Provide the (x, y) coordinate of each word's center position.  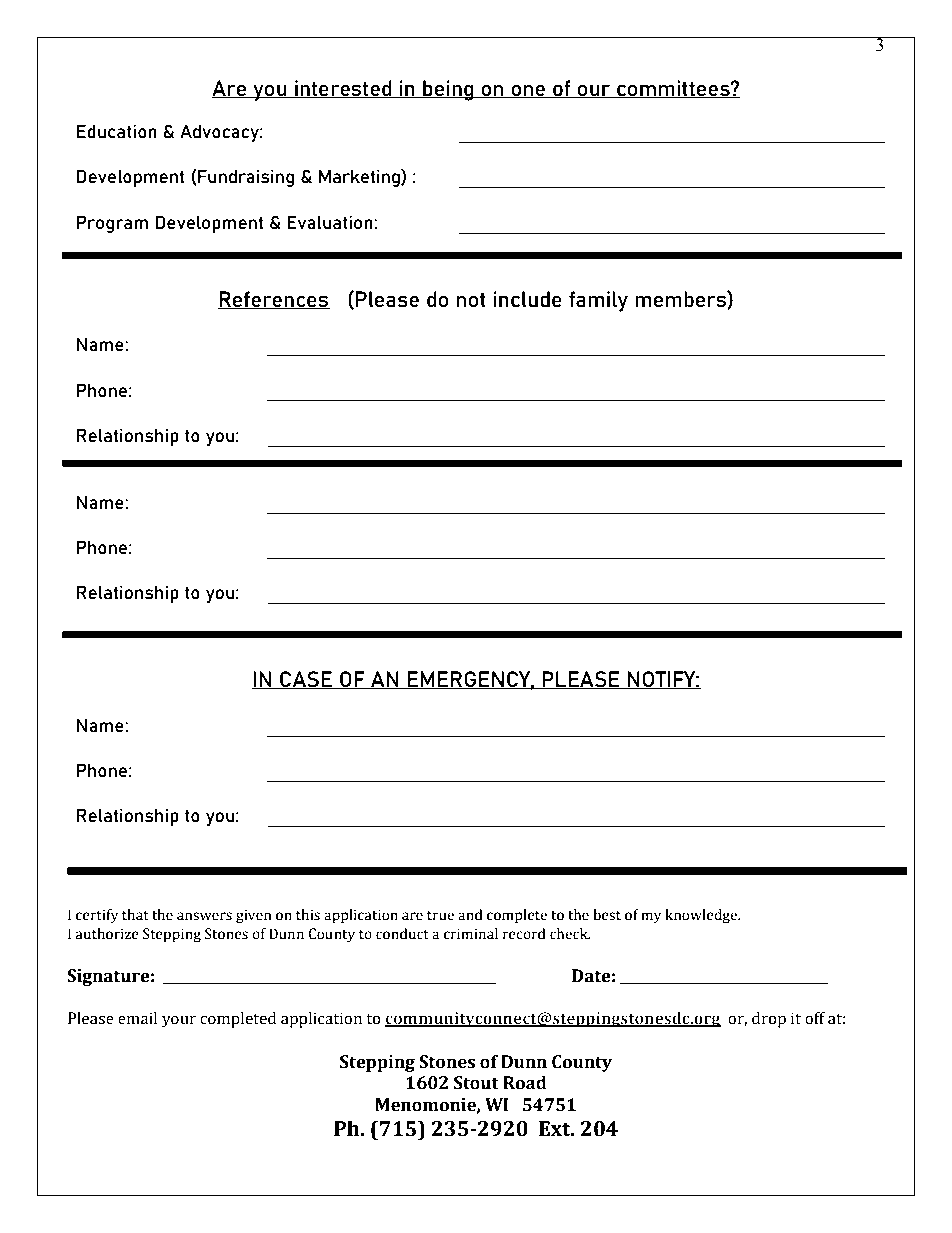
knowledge (702, 916)
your (179, 1021)
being (448, 90)
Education (117, 131)
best (607, 915)
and (470, 915)
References (274, 300)
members (681, 299)
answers (204, 916)
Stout (476, 1083)
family (598, 301)
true (440, 916)
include (528, 299)
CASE (306, 680)
